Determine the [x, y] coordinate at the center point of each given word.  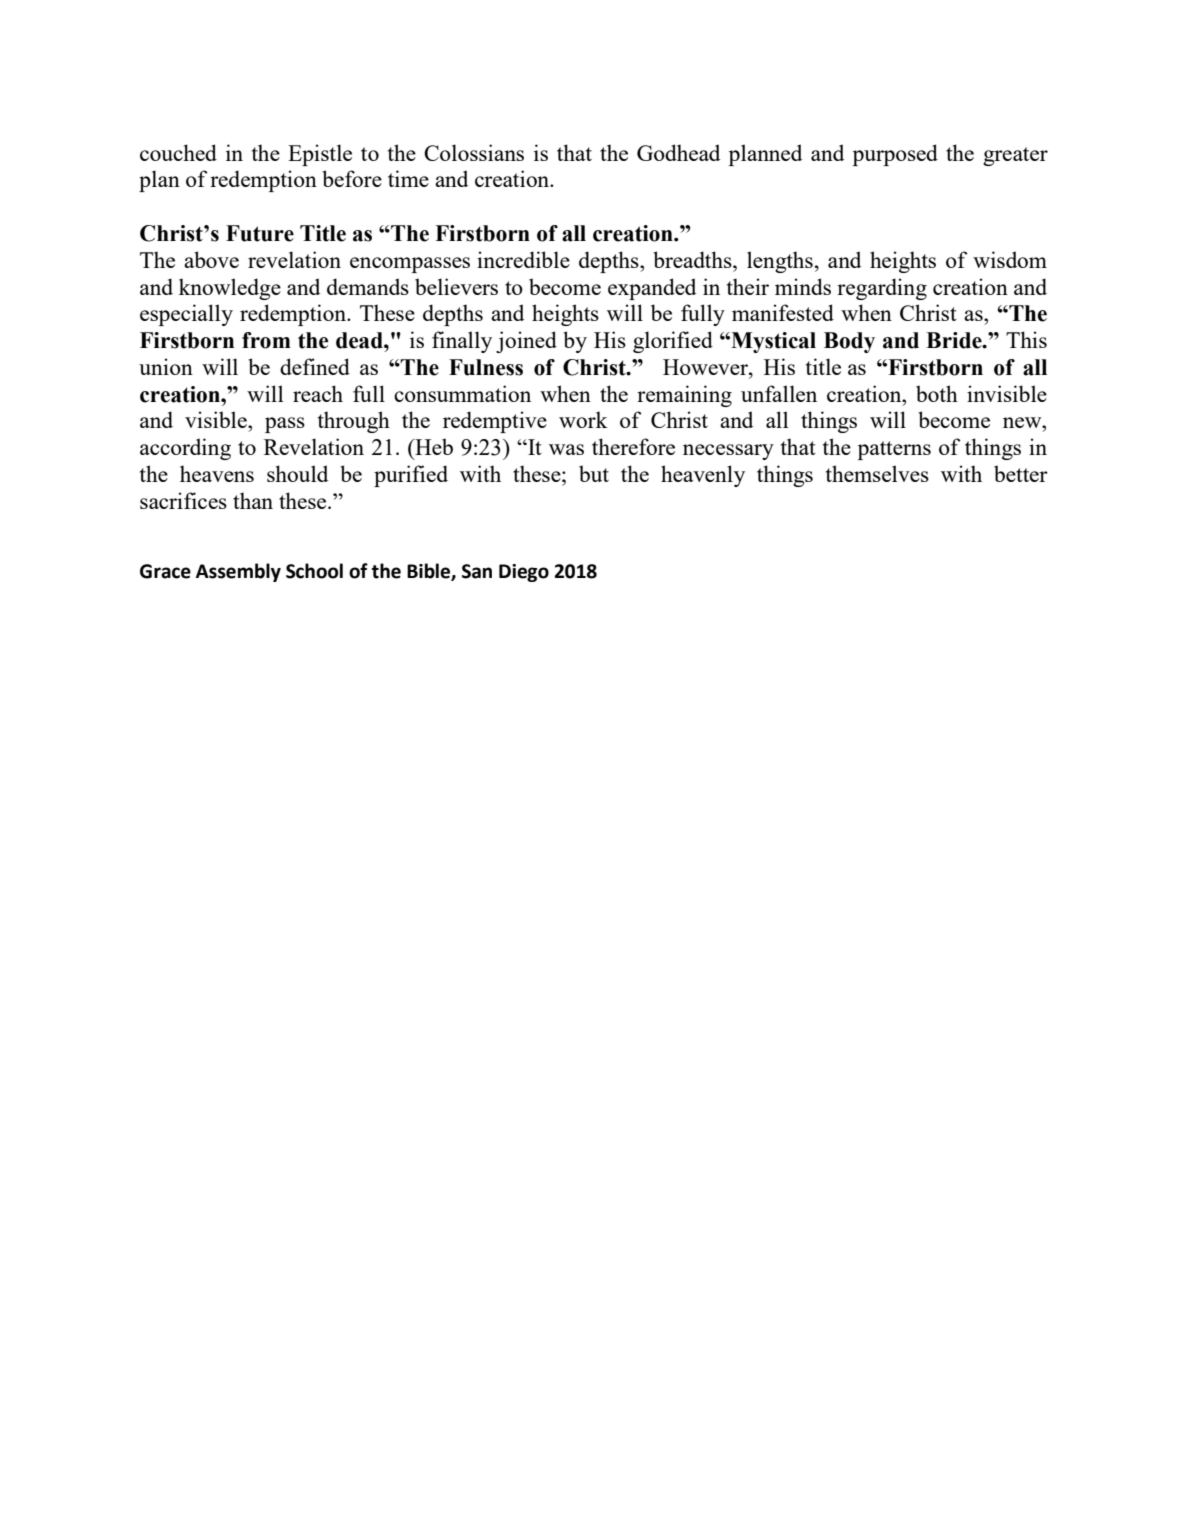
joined [526, 342]
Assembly [238, 572]
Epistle [320, 155]
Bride [955, 340]
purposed [895, 155]
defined [315, 366]
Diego [524, 573]
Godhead [678, 152]
